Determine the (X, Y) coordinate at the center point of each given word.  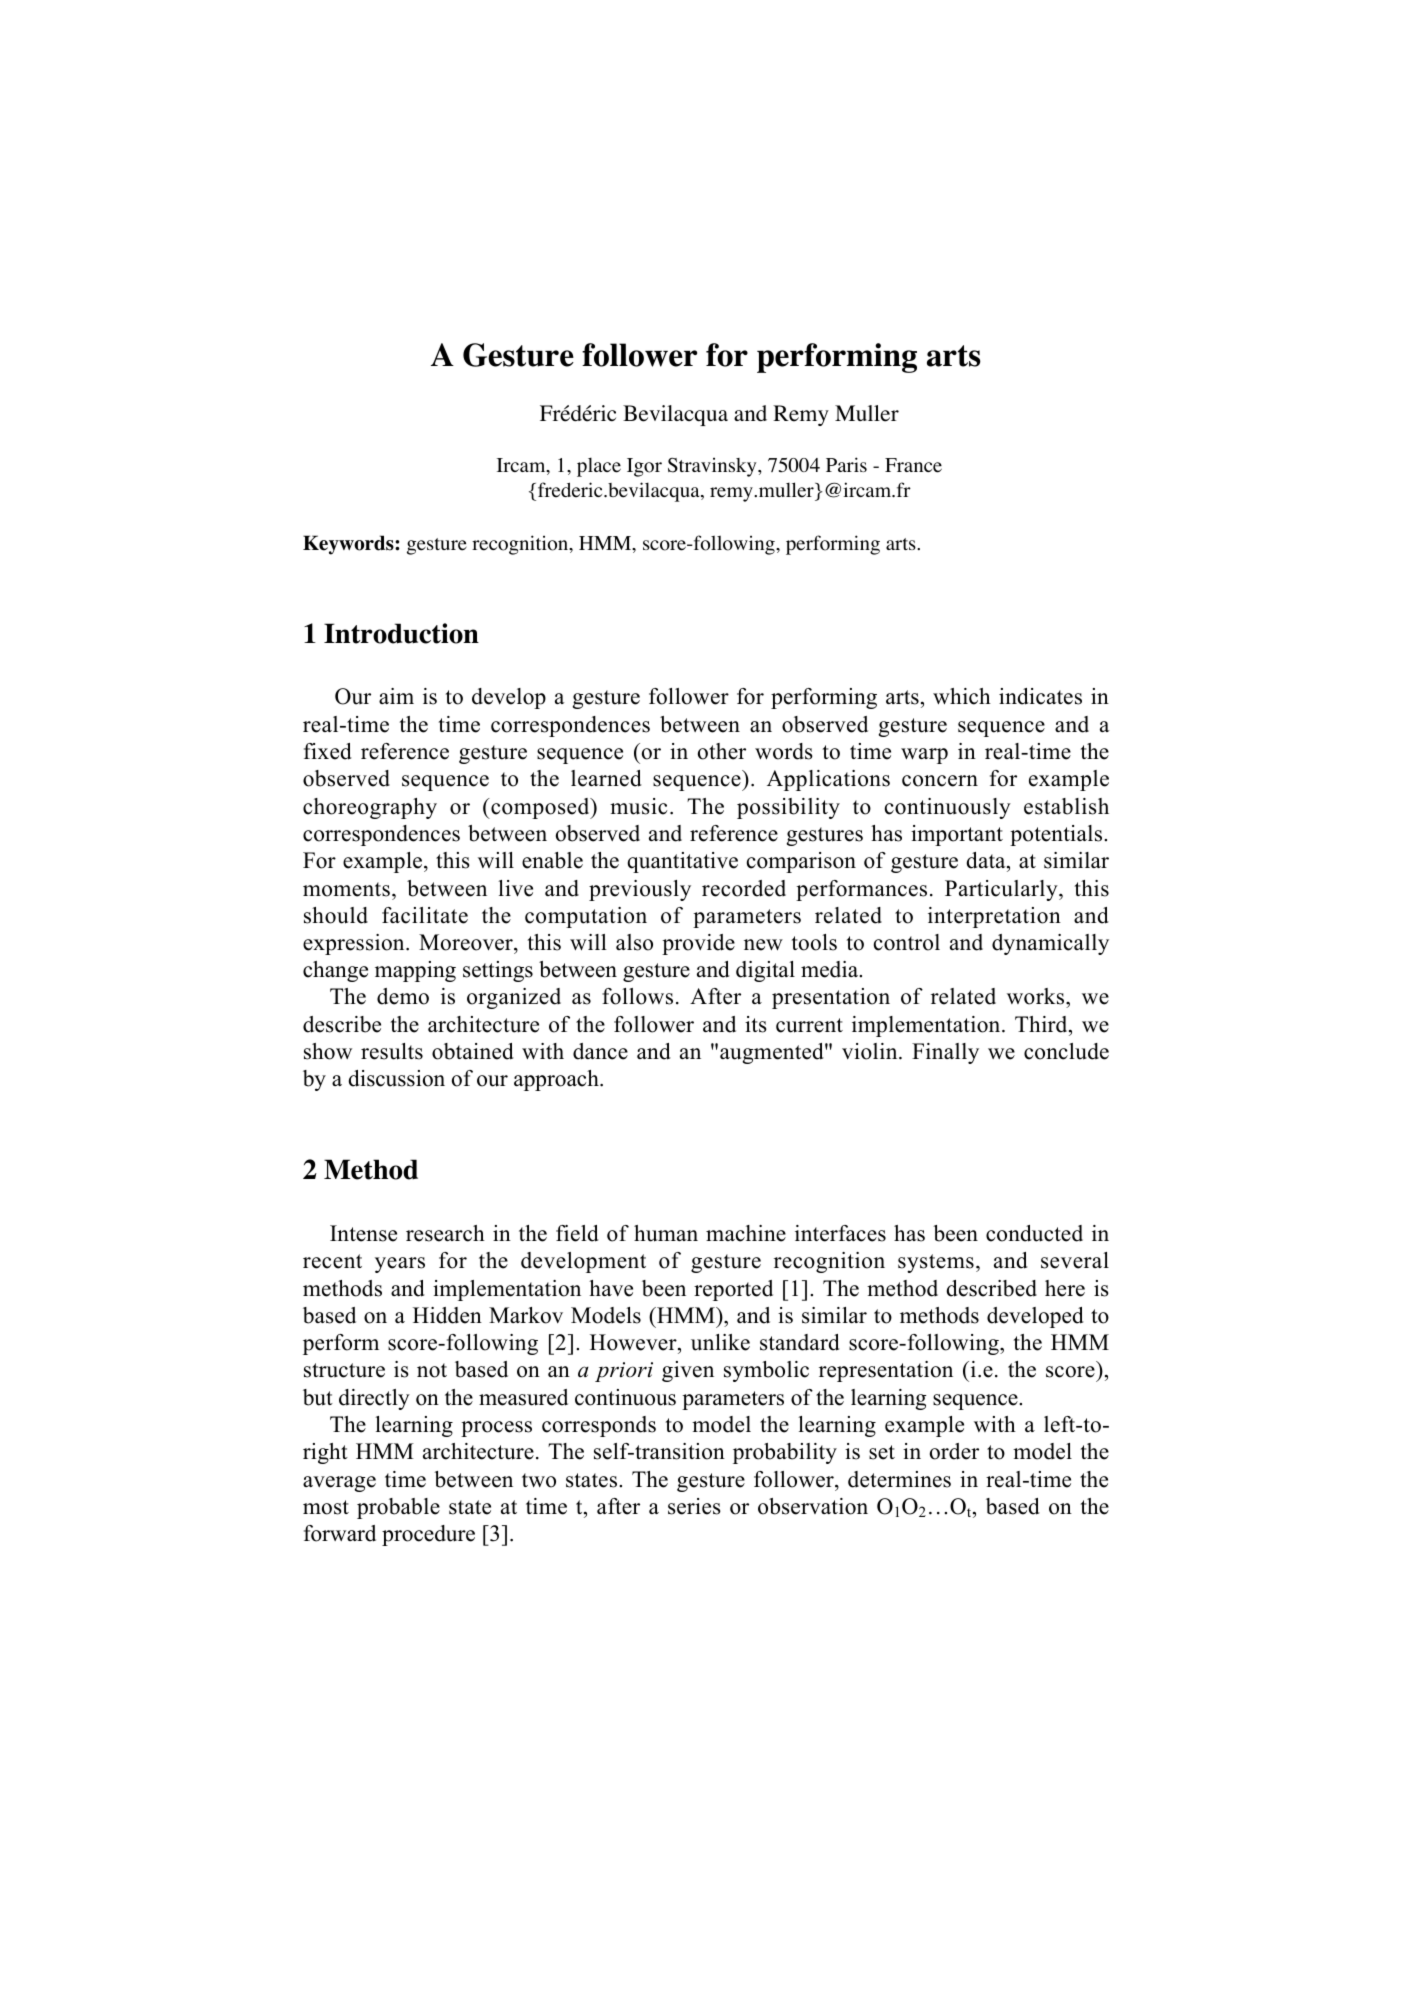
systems (936, 1263)
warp (924, 756)
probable (398, 1508)
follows (637, 996)
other (722, 751)
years (400, 1265)
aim (396, 696)
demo (403, 996)
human (666, 1233)
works (1037, 998)
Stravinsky (713, 467)
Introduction (401, 633)
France (913, 465)
